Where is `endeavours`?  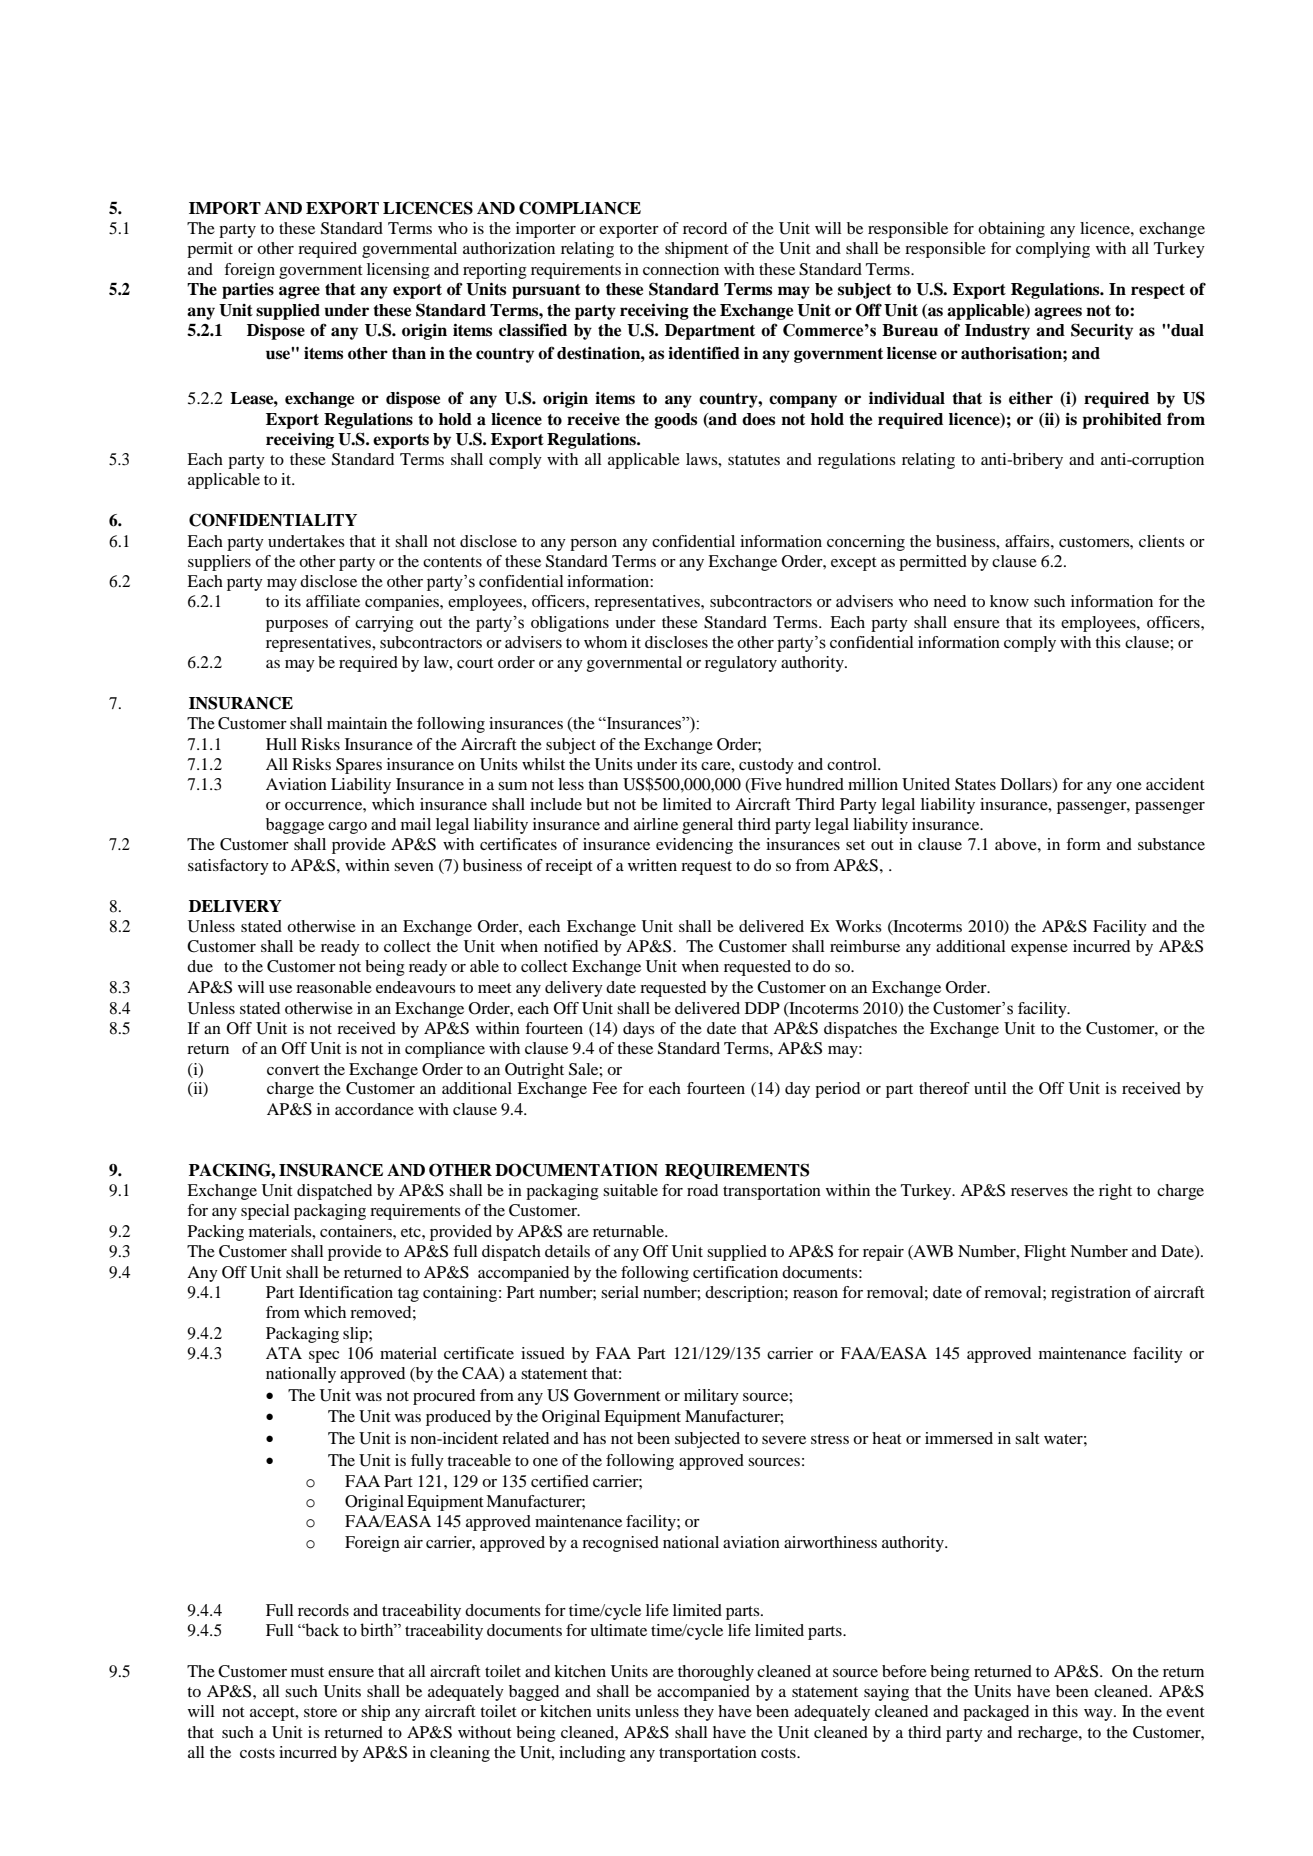 endeavours is located at coordinates (416, 987).
